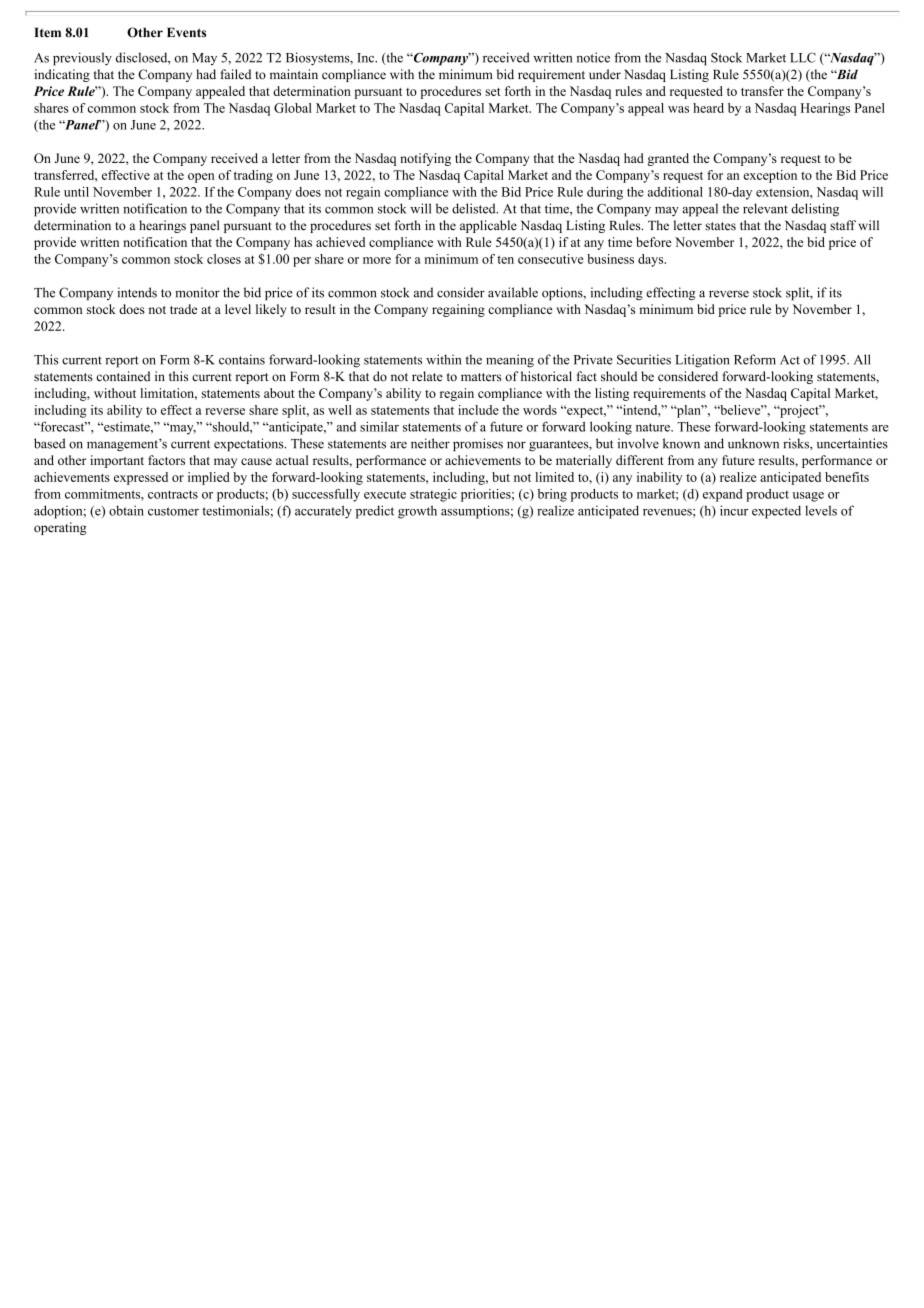  What do you see at coordinates (186, 32) in the page?
I see `Events` at bounding box center [186, 32].
